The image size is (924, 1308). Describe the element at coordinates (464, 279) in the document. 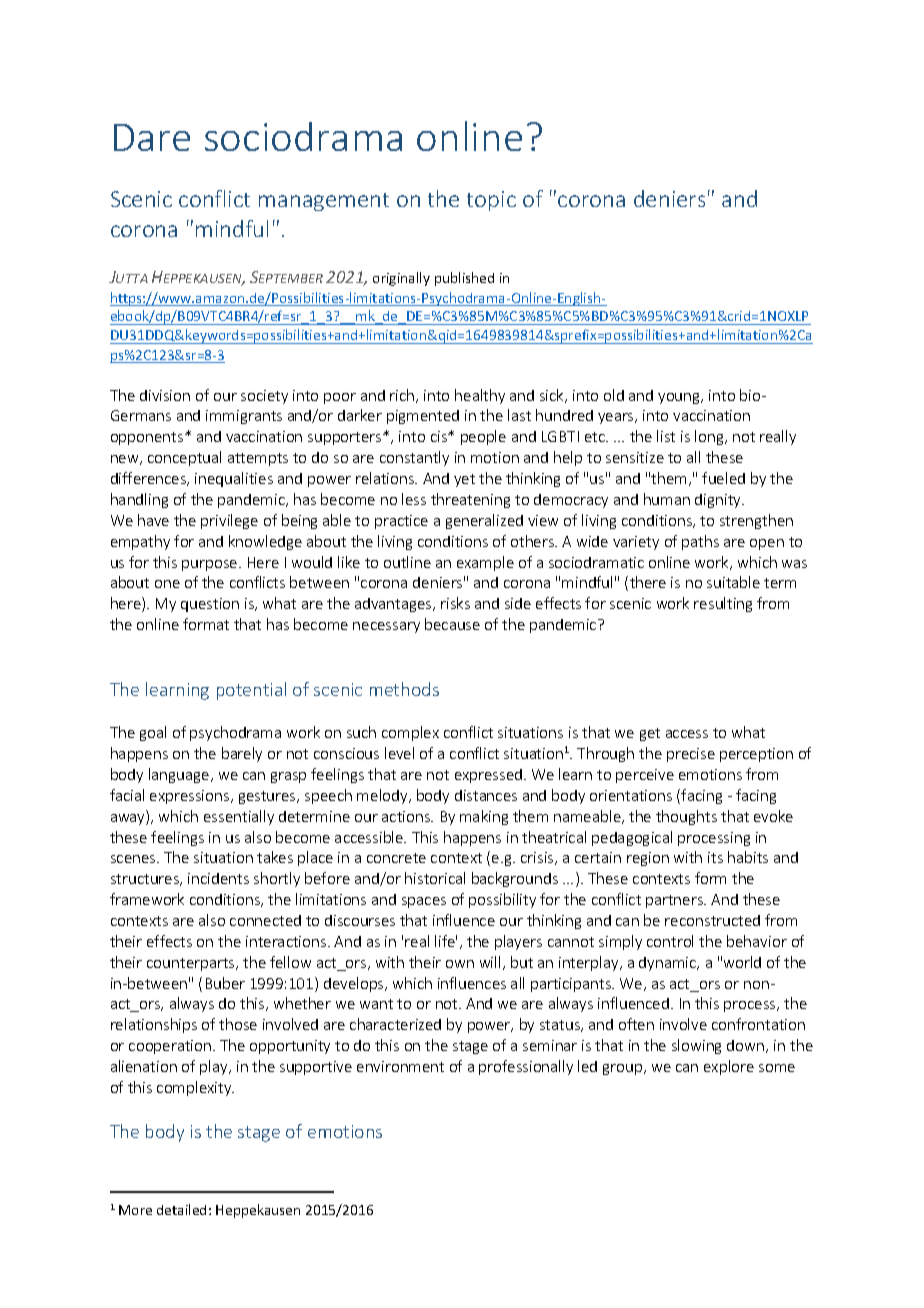

I see `published` at that location.
